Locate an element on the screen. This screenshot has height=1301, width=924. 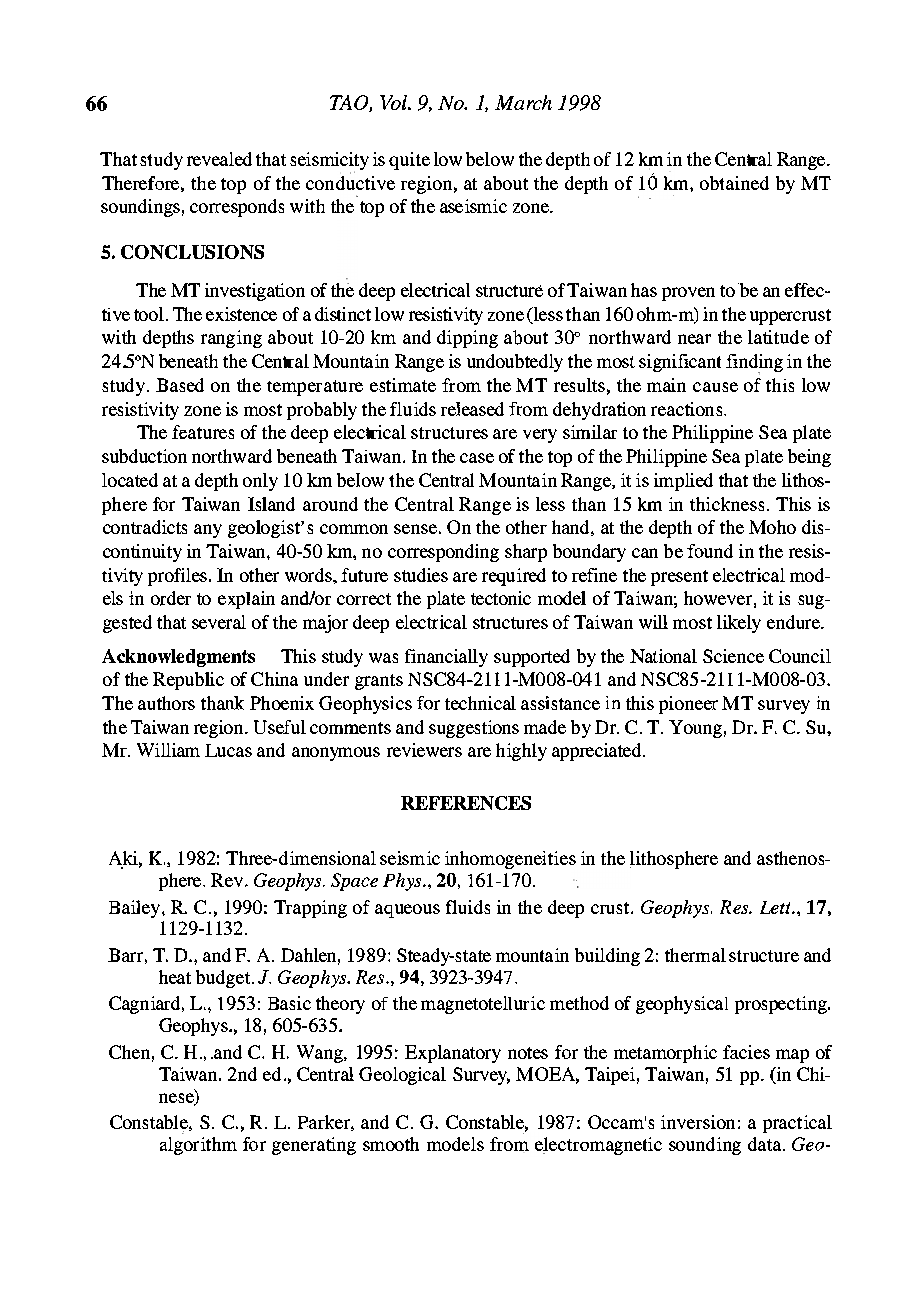
likely is located at coordinates (739, 624).
